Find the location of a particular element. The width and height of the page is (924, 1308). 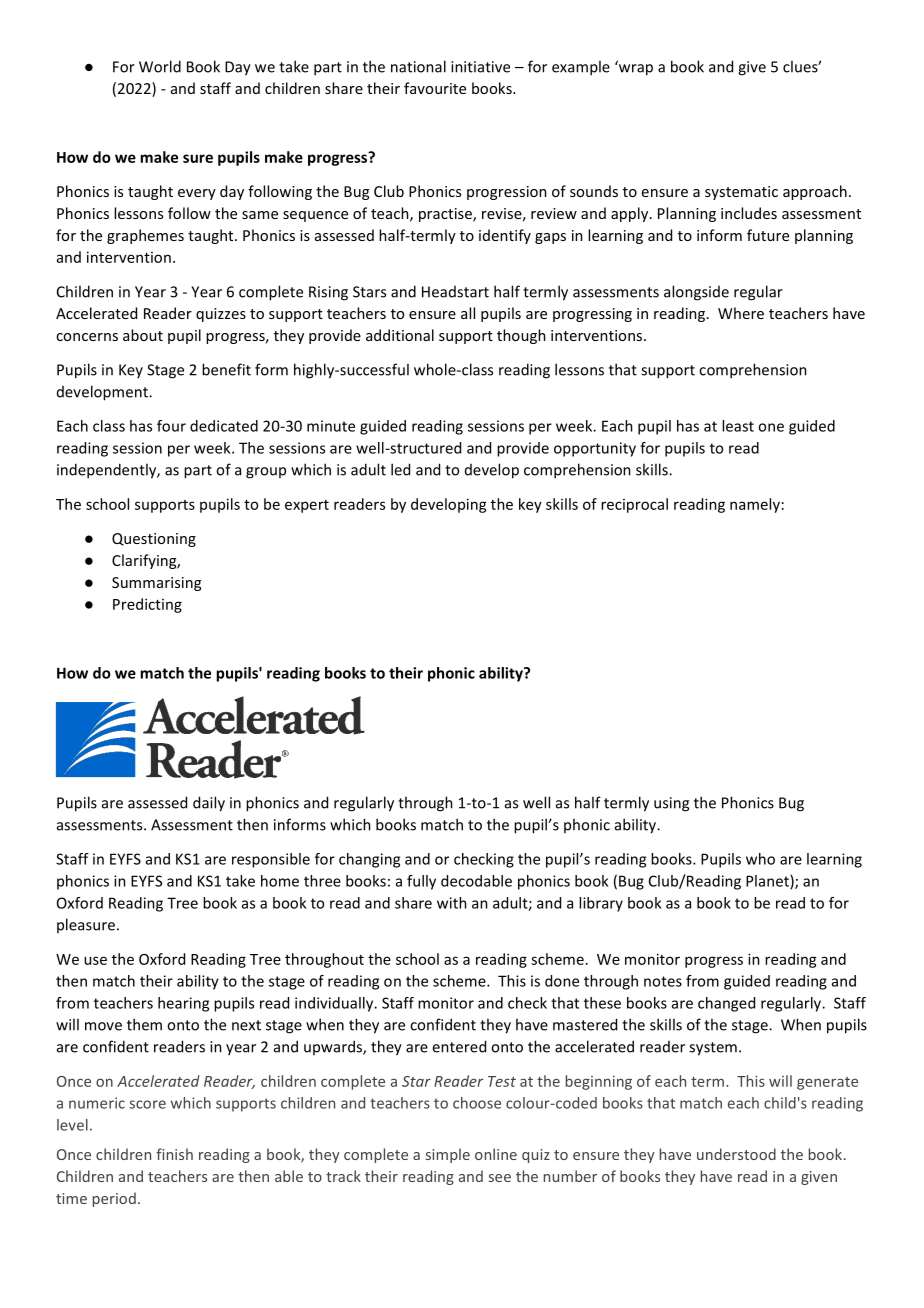

expert is located at coordinates (307, 506).
